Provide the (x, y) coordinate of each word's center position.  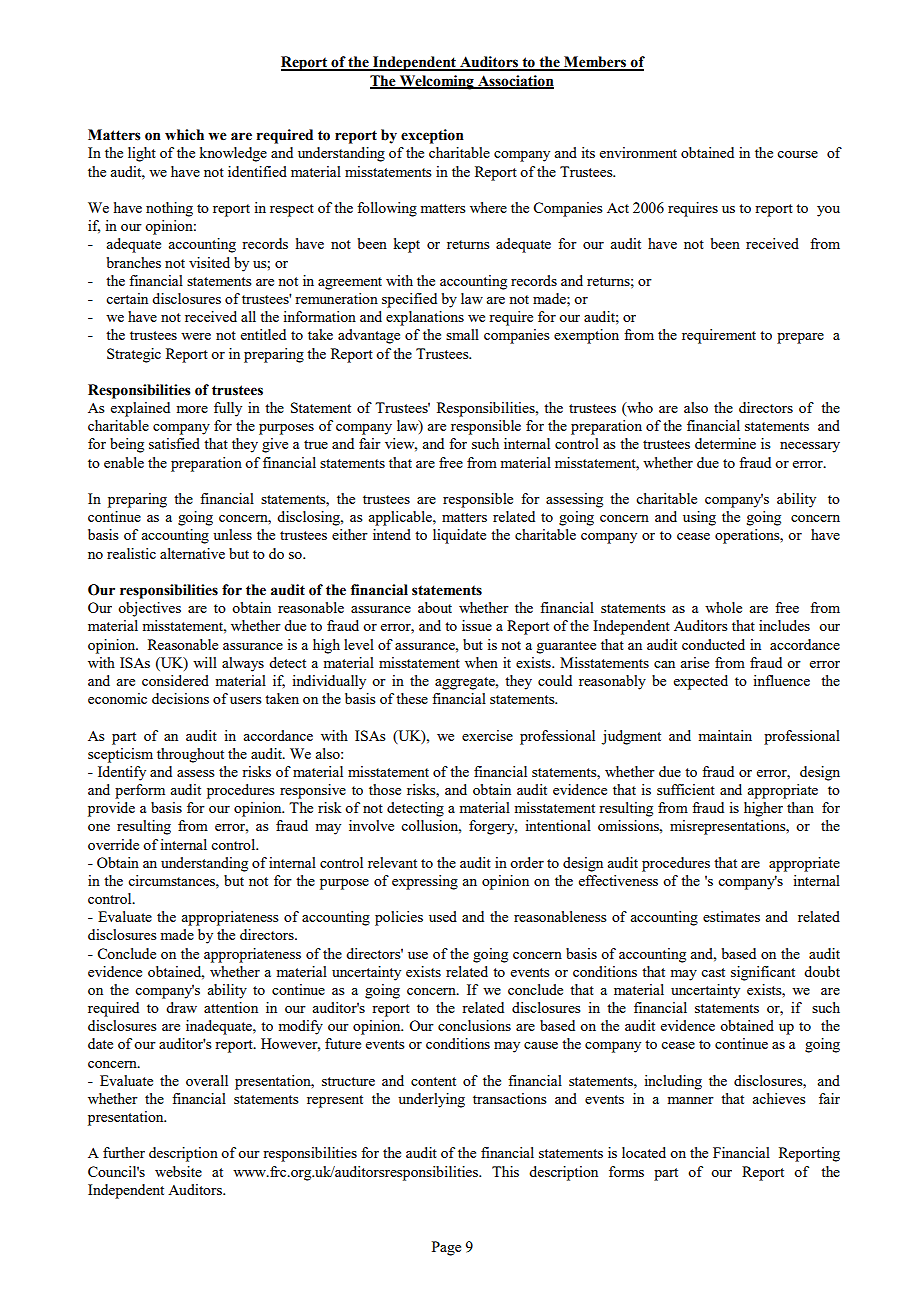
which (184, 135)
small (462, 334)
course (797, 154)
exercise (487, 735)
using (699, 518)
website (178, 1171)
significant (763, 973)
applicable (401, 518)
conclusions (474, 1025)
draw (181, 1007)
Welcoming (436, 82)
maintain (725, 735)
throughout (190, 755)
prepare (800, 338)
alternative (192, 553)
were (196, 336)
